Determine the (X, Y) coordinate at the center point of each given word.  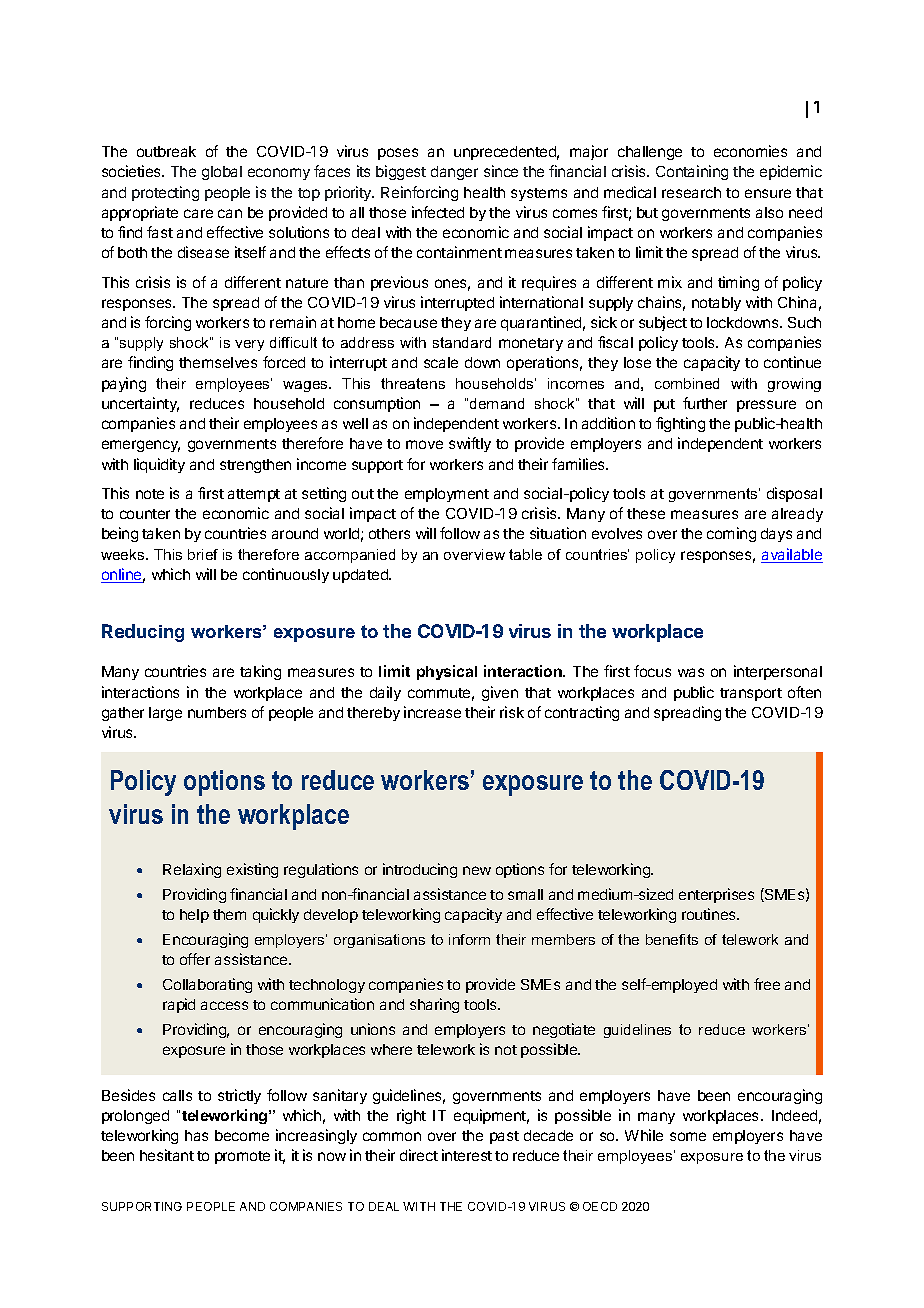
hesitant (167, 1155)
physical (447, 672)
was (691, 672)
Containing (692, 172)
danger (454, 173)
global (222, 173)
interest (467, 1155)
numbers (217, 712)
